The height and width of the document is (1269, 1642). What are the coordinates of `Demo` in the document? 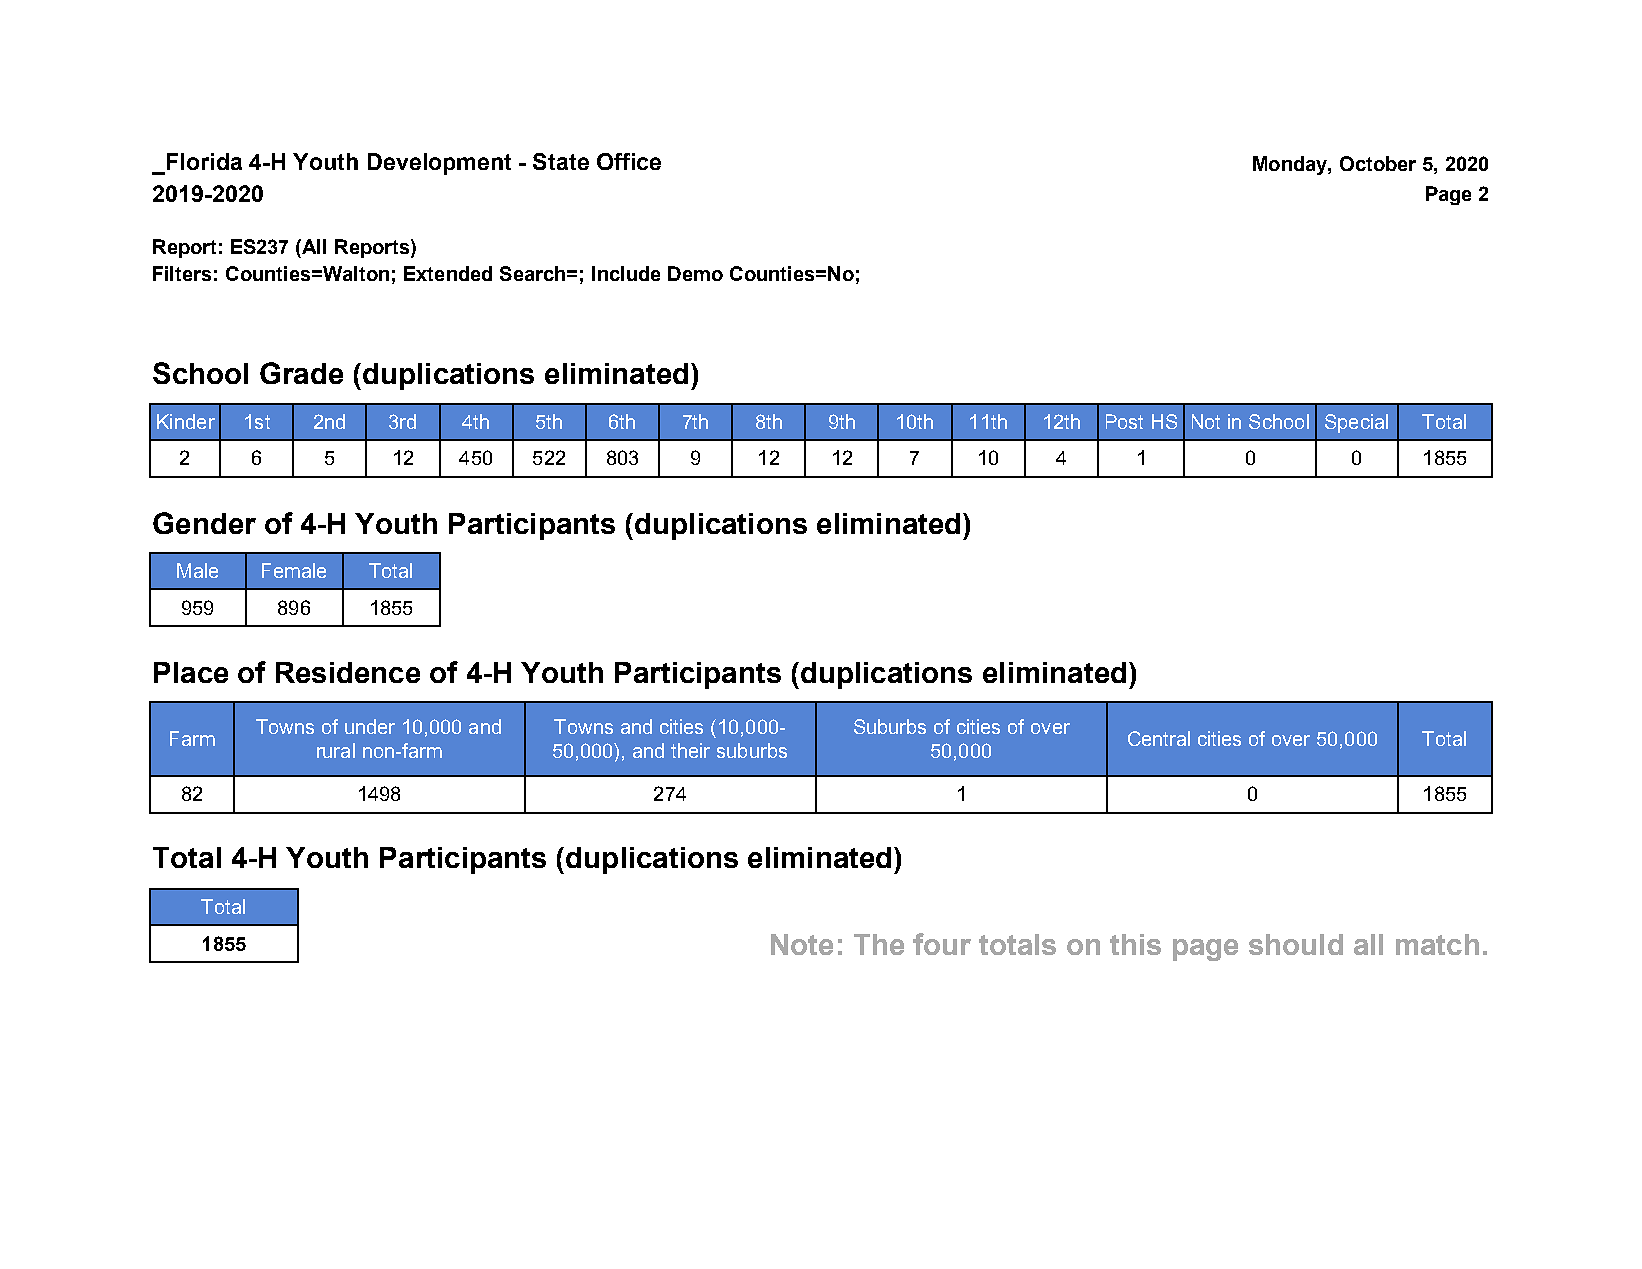 It's located at (695, 273).
